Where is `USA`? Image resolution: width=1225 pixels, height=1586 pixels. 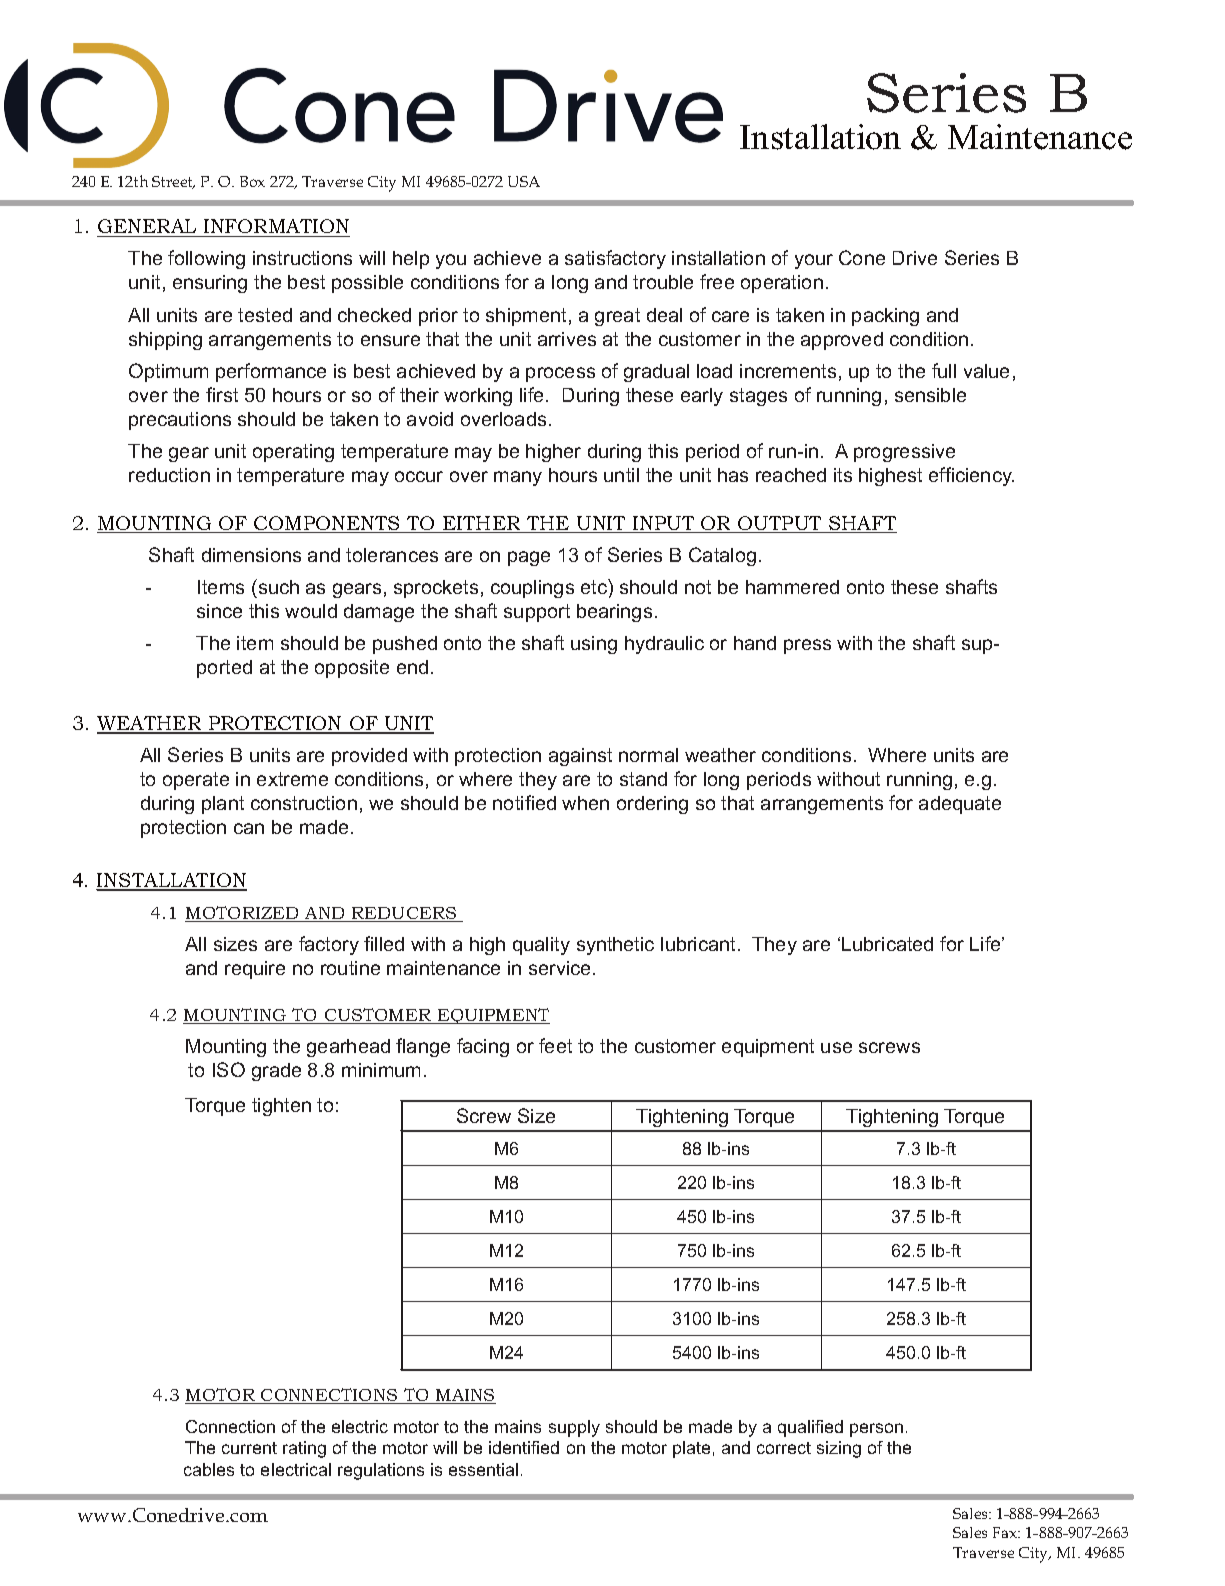 USA is located at coordinates (524, 181).
